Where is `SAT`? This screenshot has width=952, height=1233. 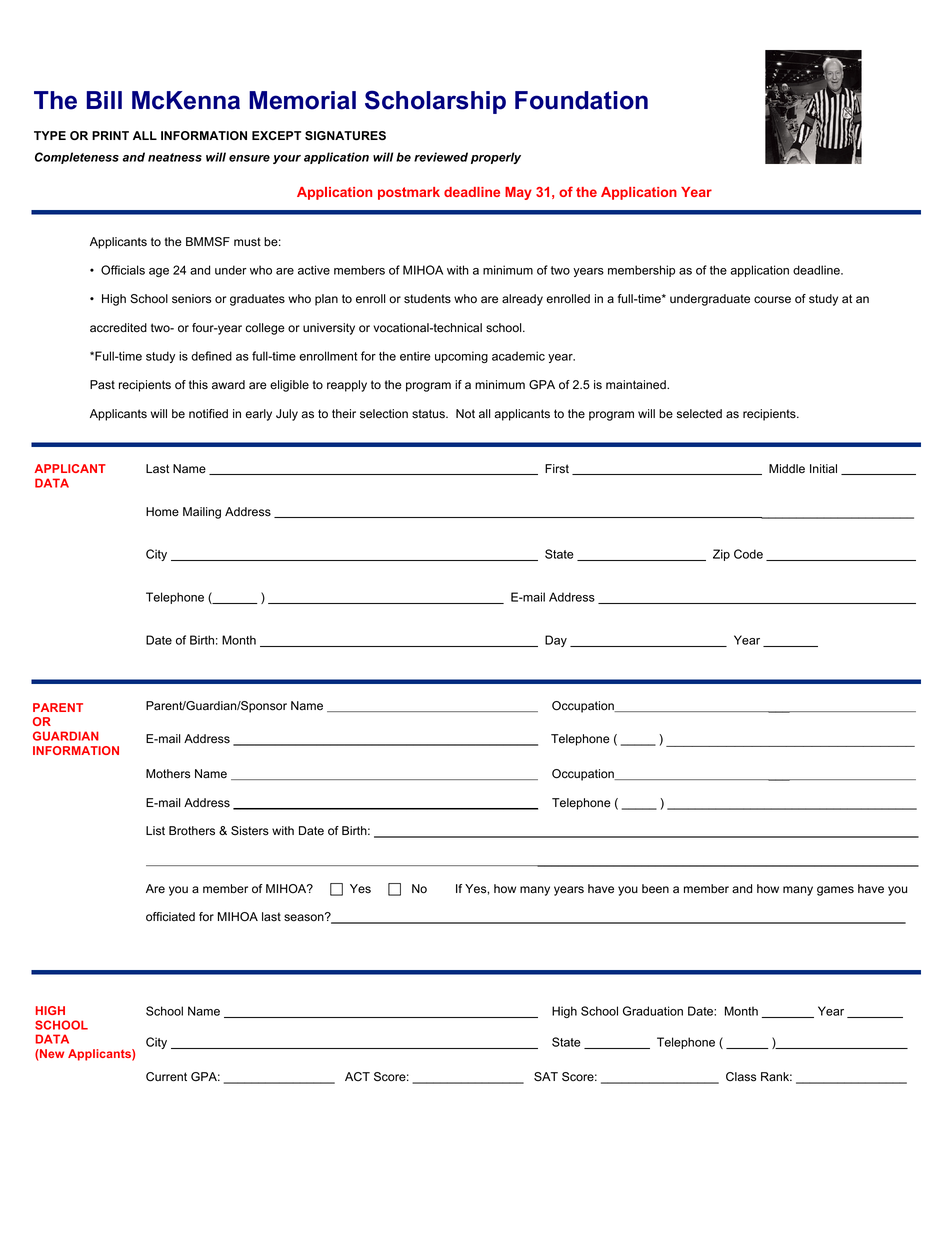 SAT is located at coordinates (546, 1077).
